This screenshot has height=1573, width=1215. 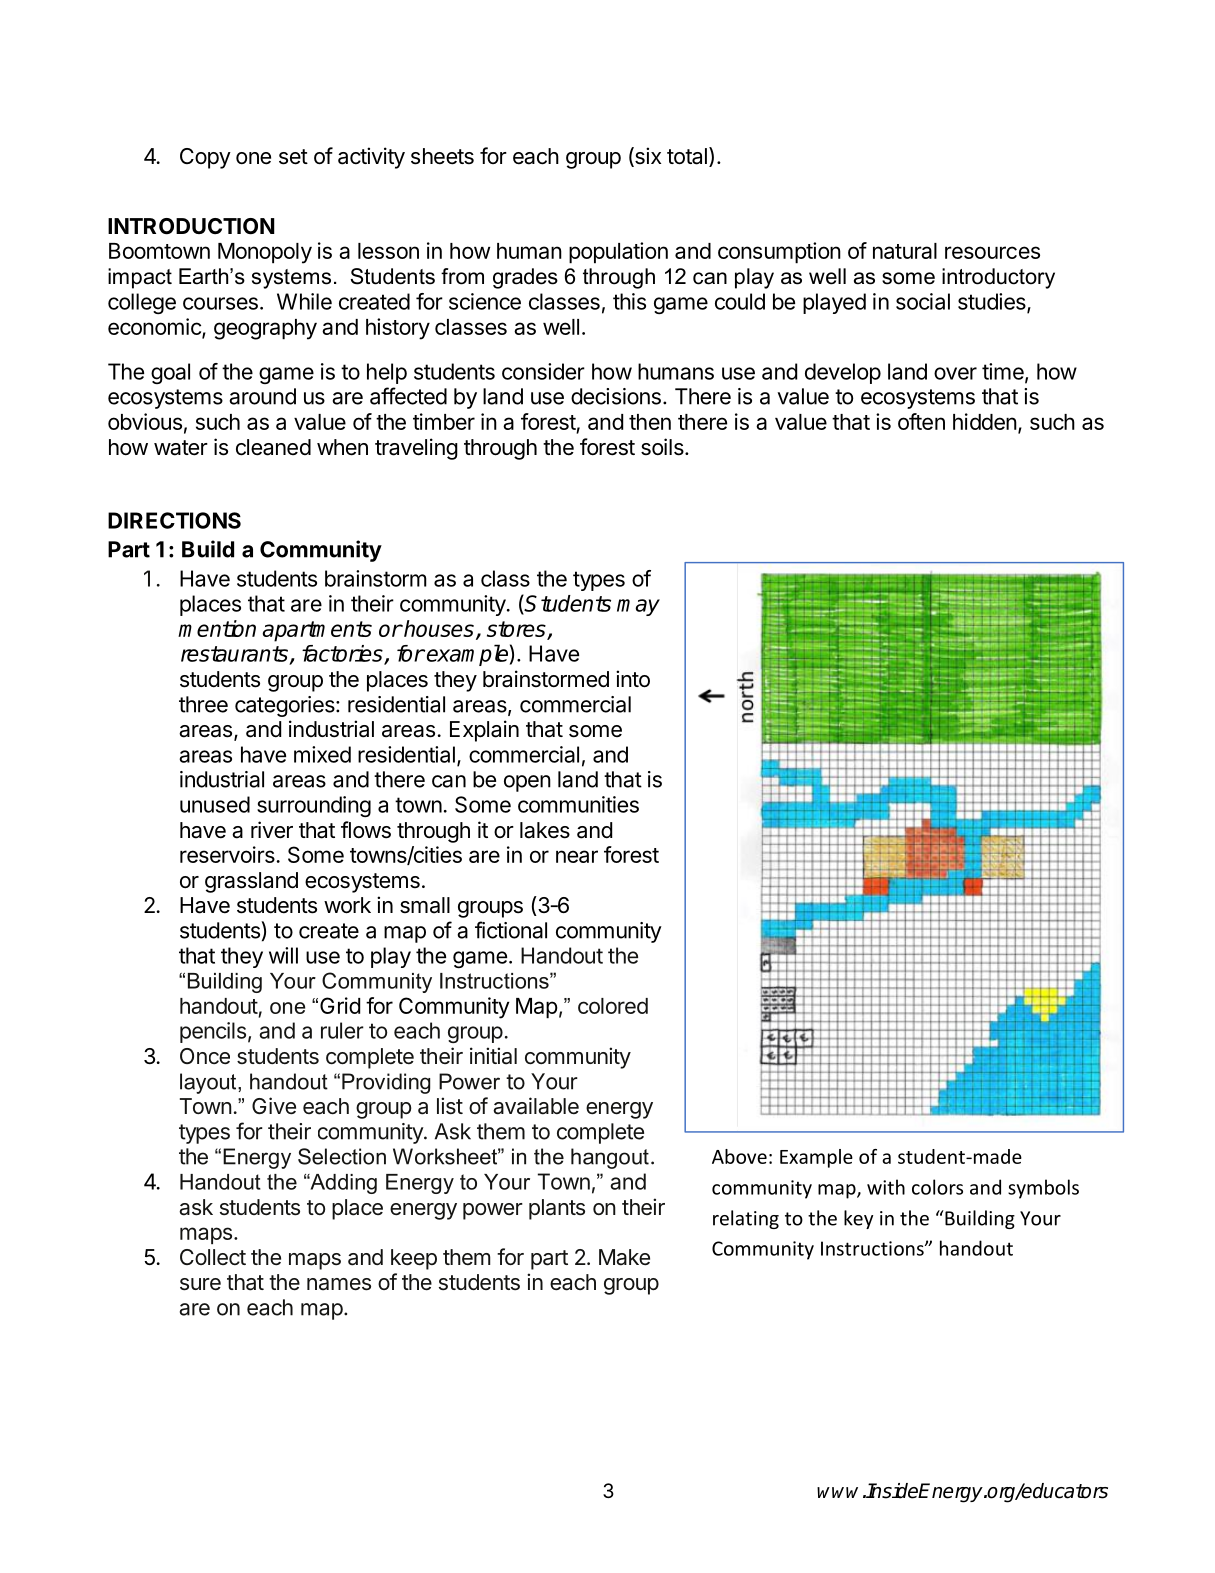 What do you see at coordinates (905, 251) in the screenshot?
I see `natural` at bounding box center [905, 251].
